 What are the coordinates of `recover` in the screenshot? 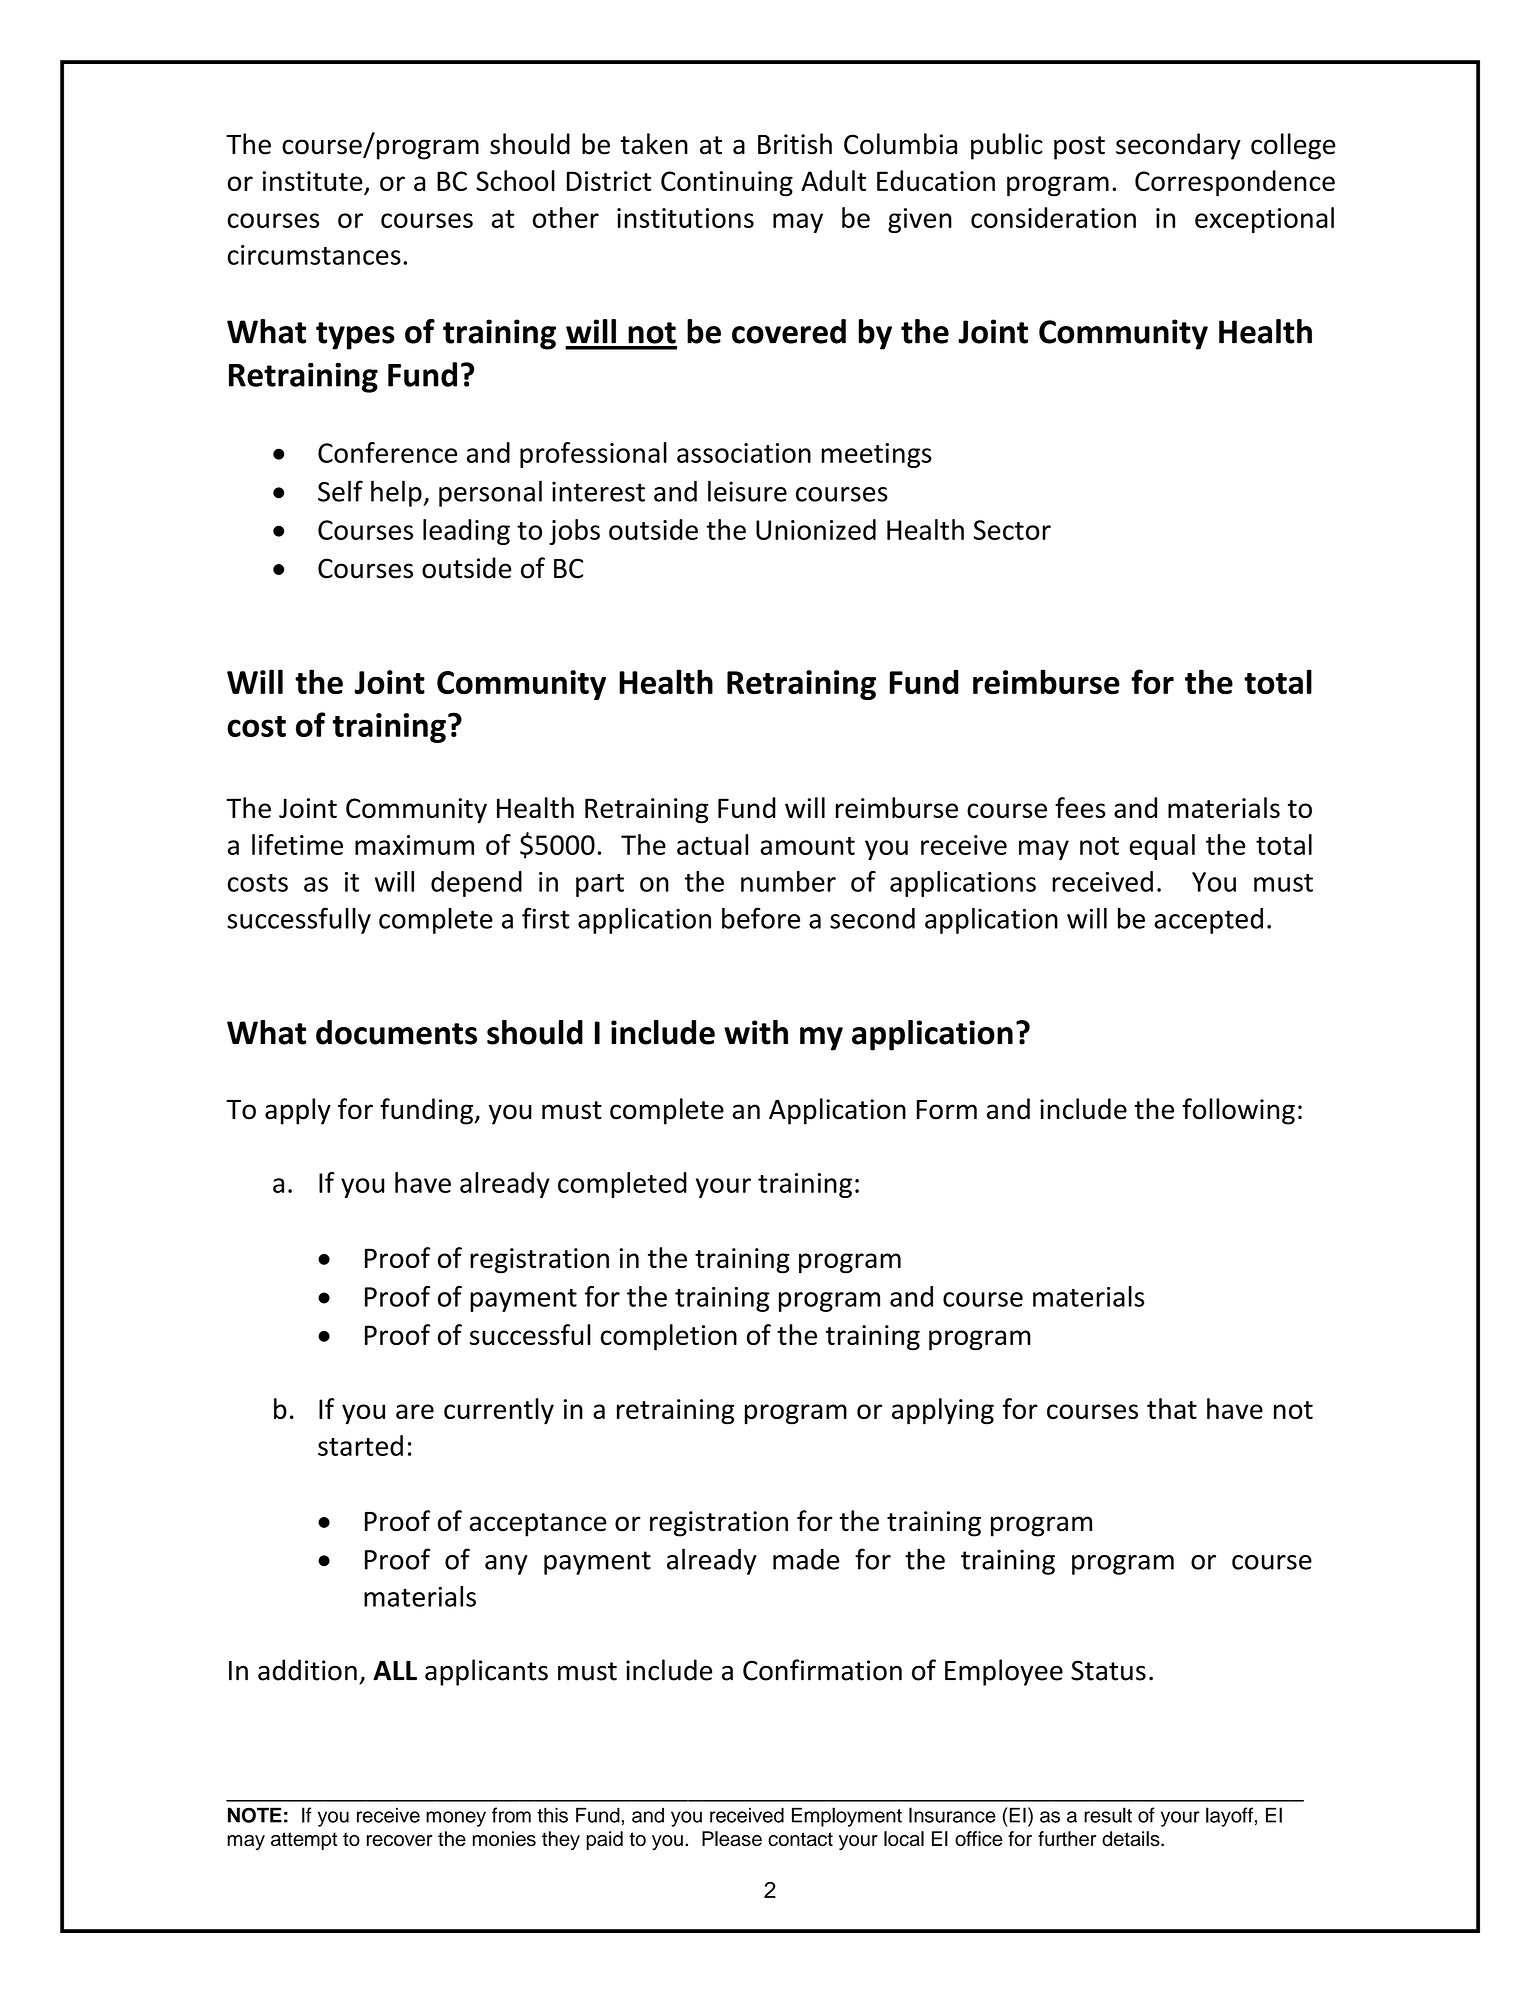 It's located at (400, 1841).
